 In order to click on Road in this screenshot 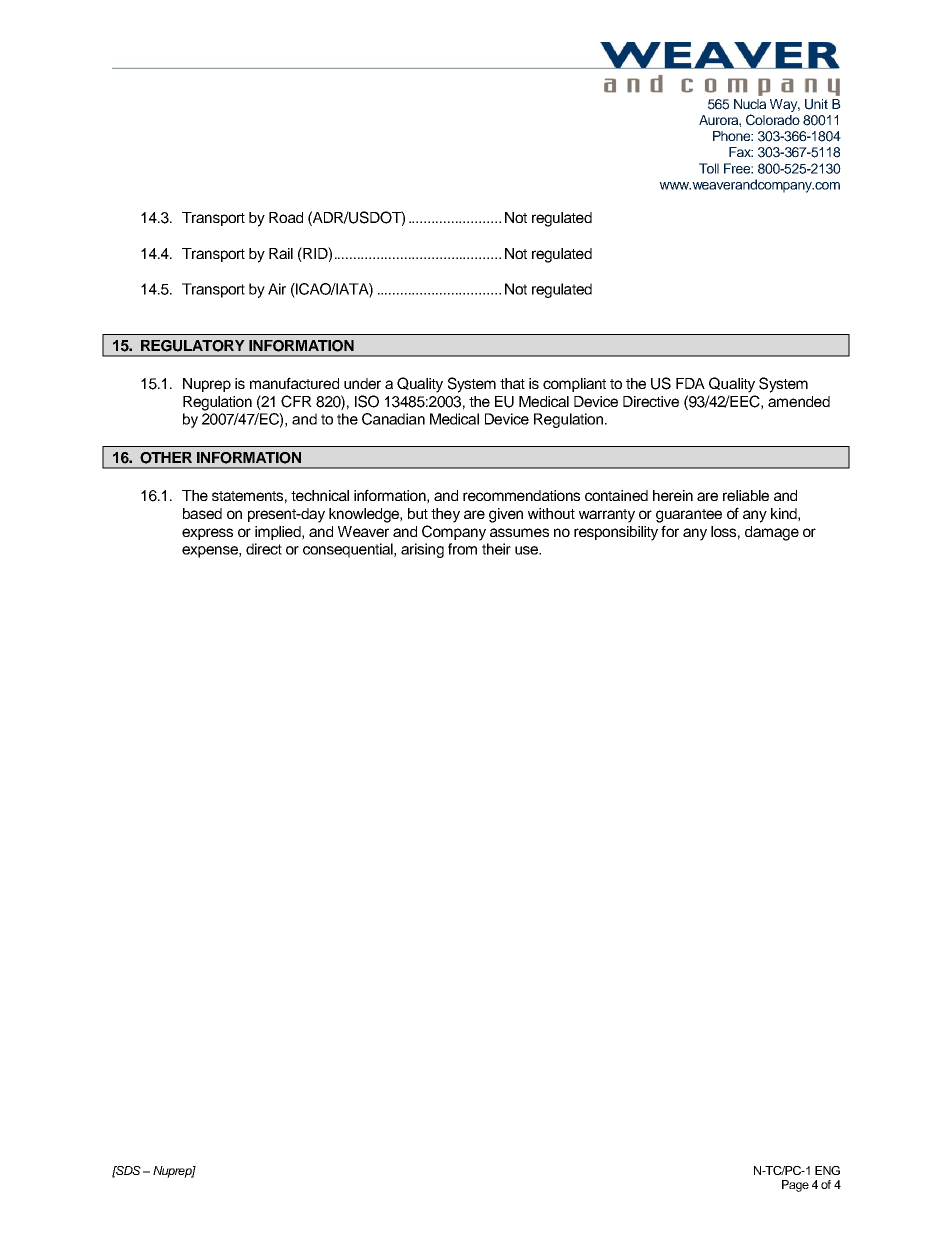, I will do `click(286, 217)`.
